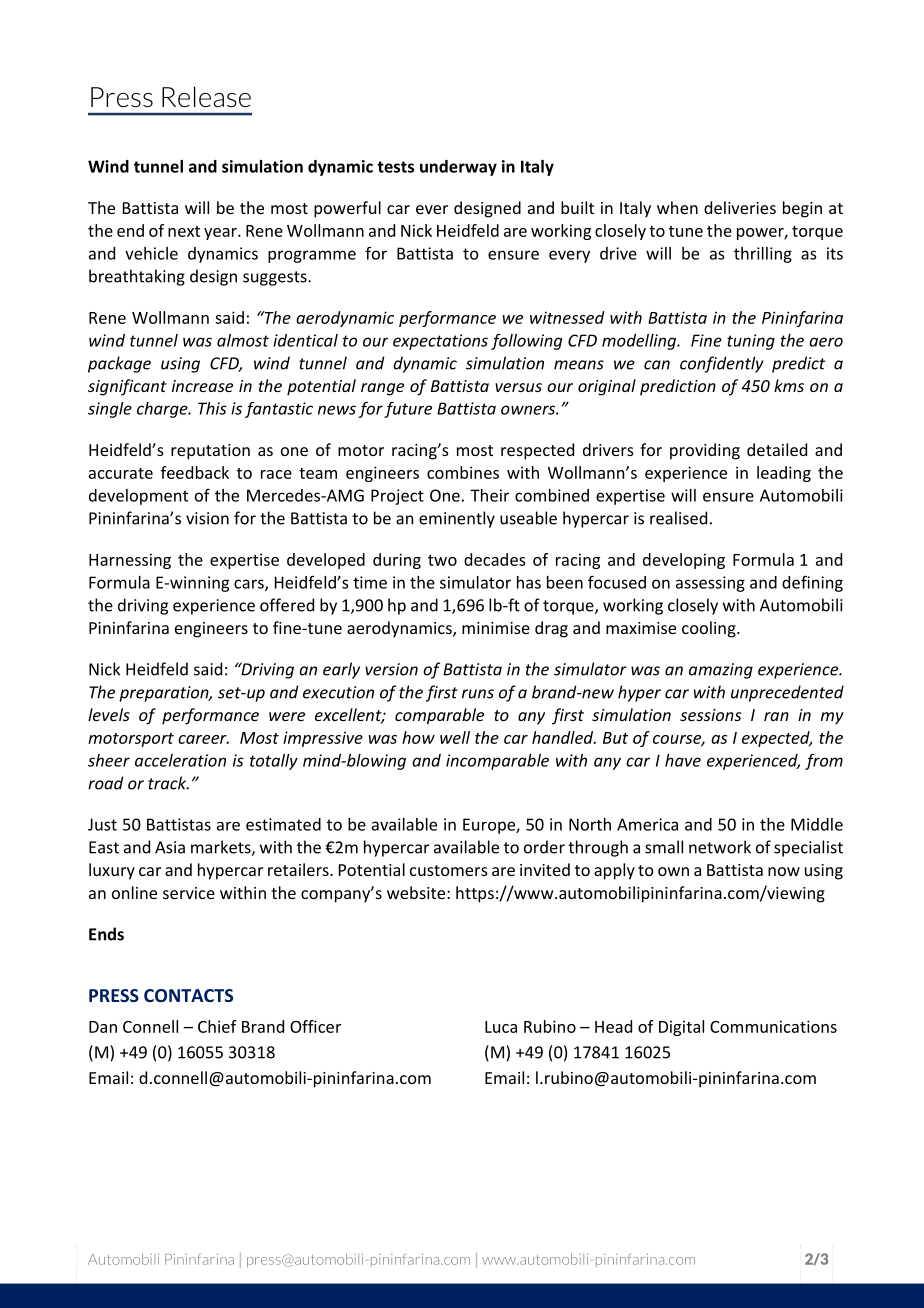  I want to click on have, so click(683, 760).
